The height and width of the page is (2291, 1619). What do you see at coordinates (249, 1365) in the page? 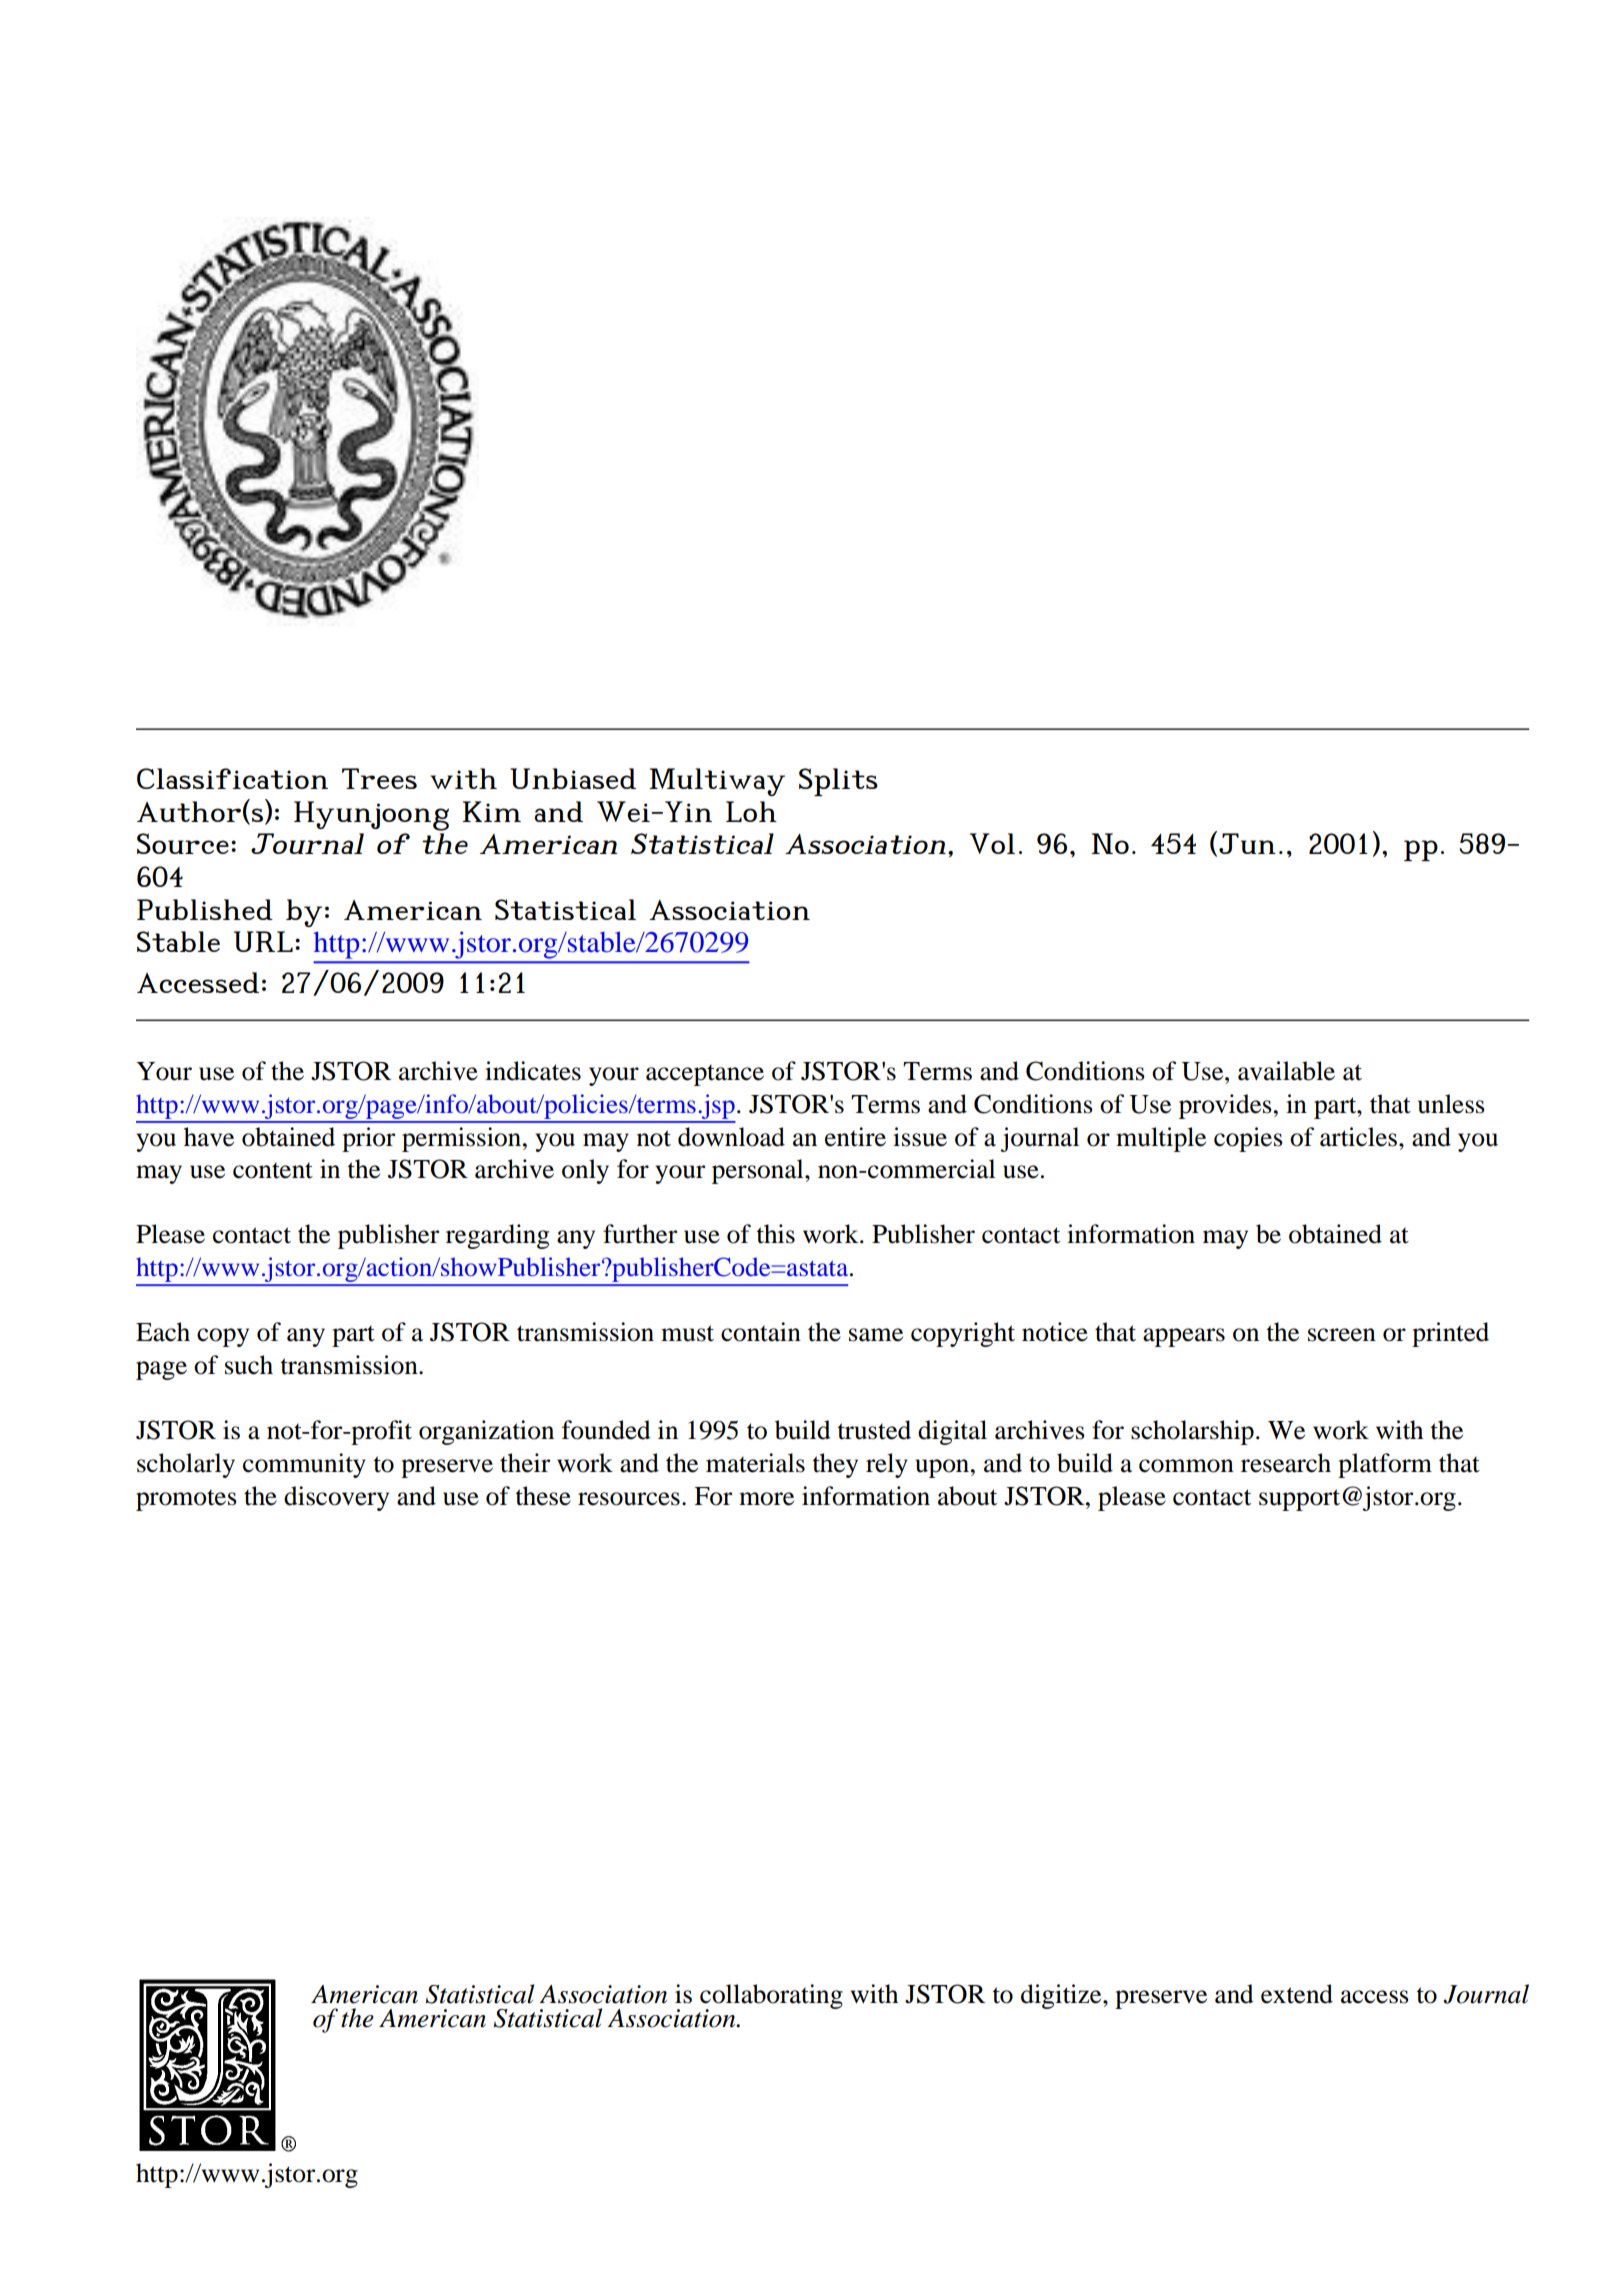
I see `such` at bounding box center [249, 1365].
